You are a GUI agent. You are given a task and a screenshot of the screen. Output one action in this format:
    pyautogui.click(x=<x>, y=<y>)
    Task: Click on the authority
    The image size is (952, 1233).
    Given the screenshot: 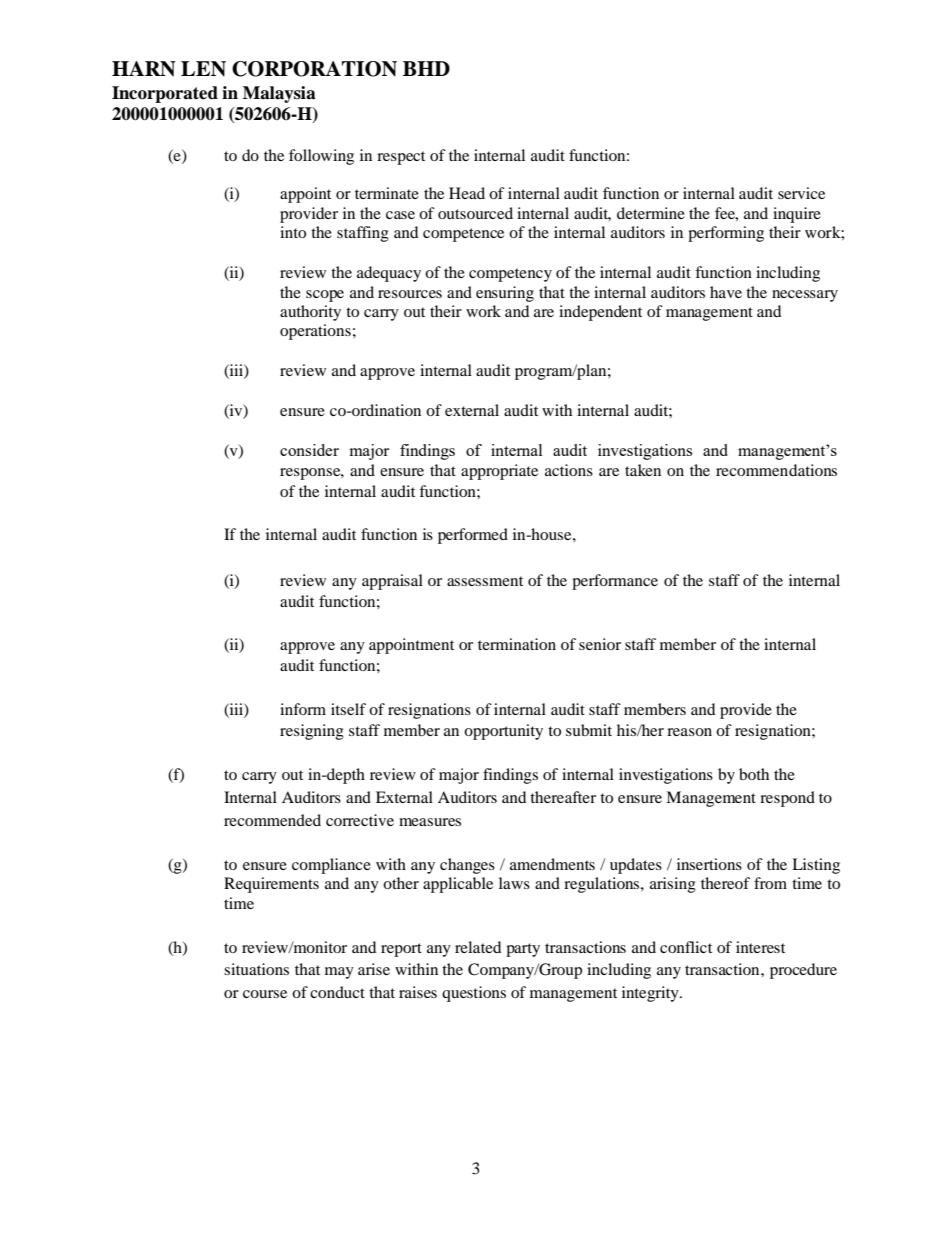 What is the action you would take?
    pyautogui.click(x=310, y=313)
